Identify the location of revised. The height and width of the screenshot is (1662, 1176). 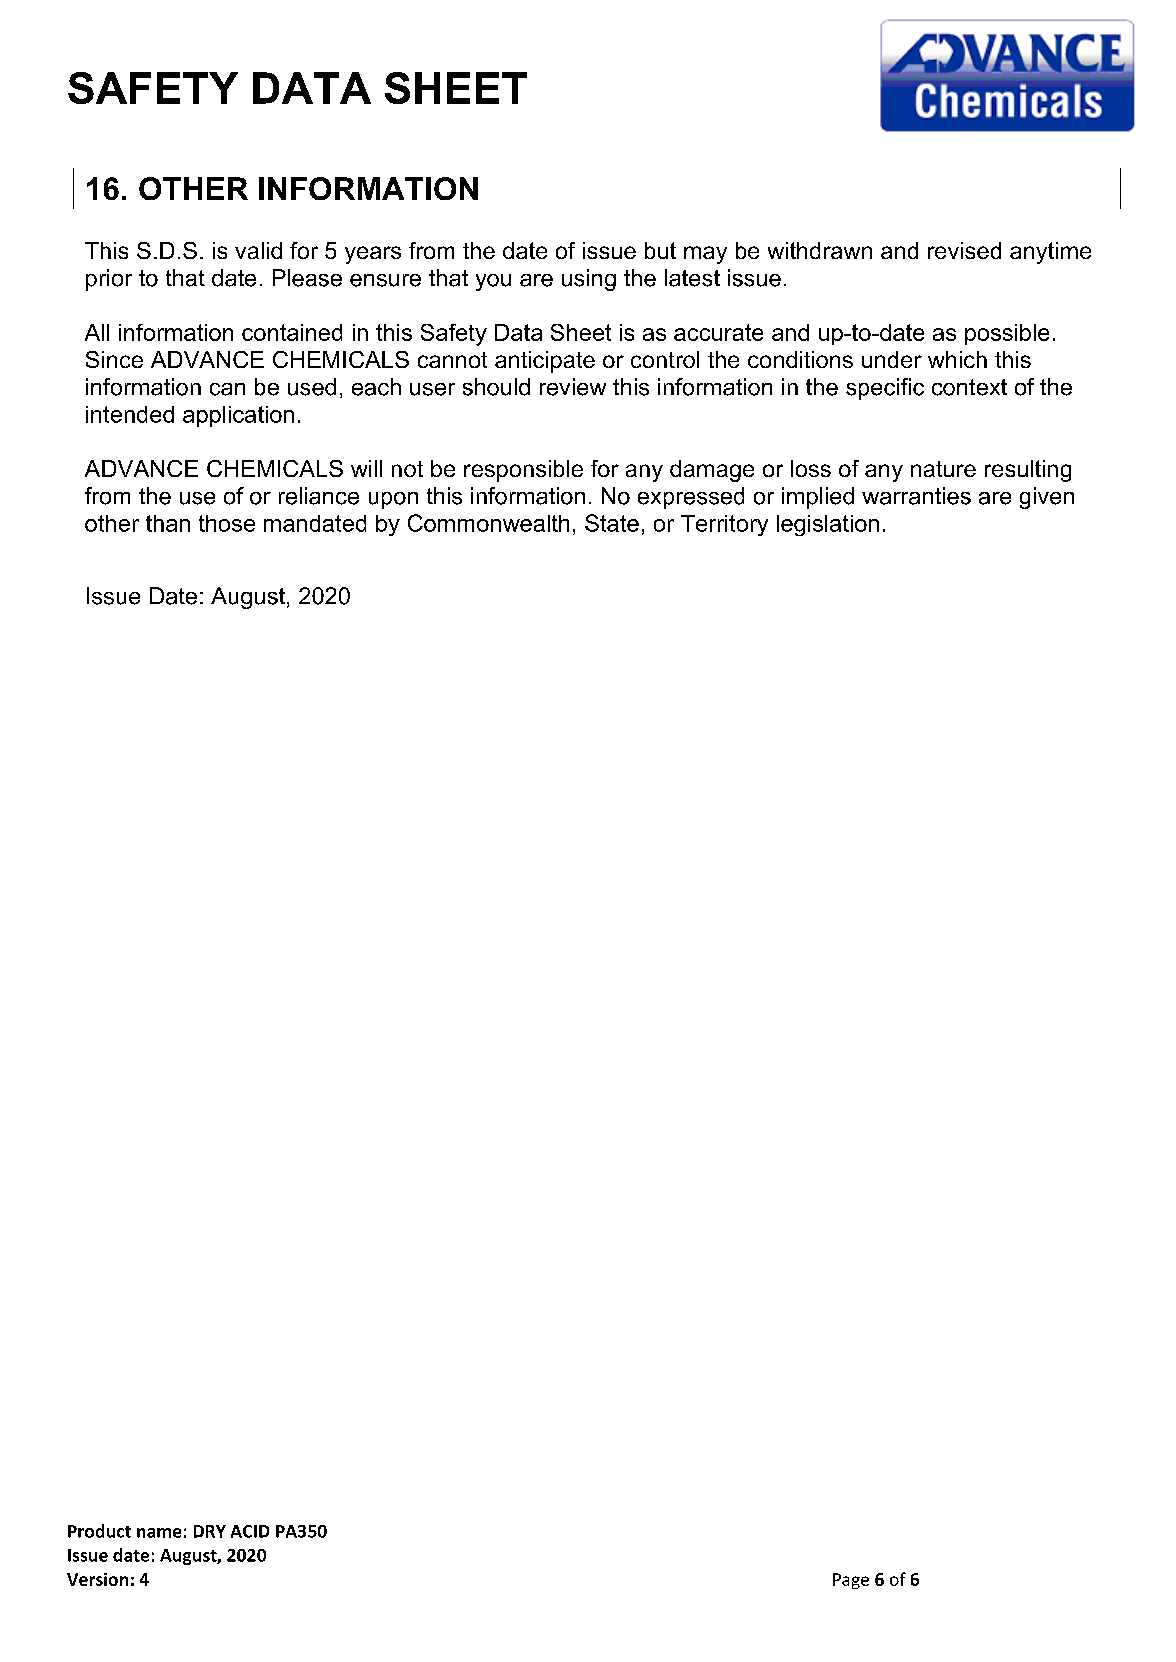
(964, 250).
